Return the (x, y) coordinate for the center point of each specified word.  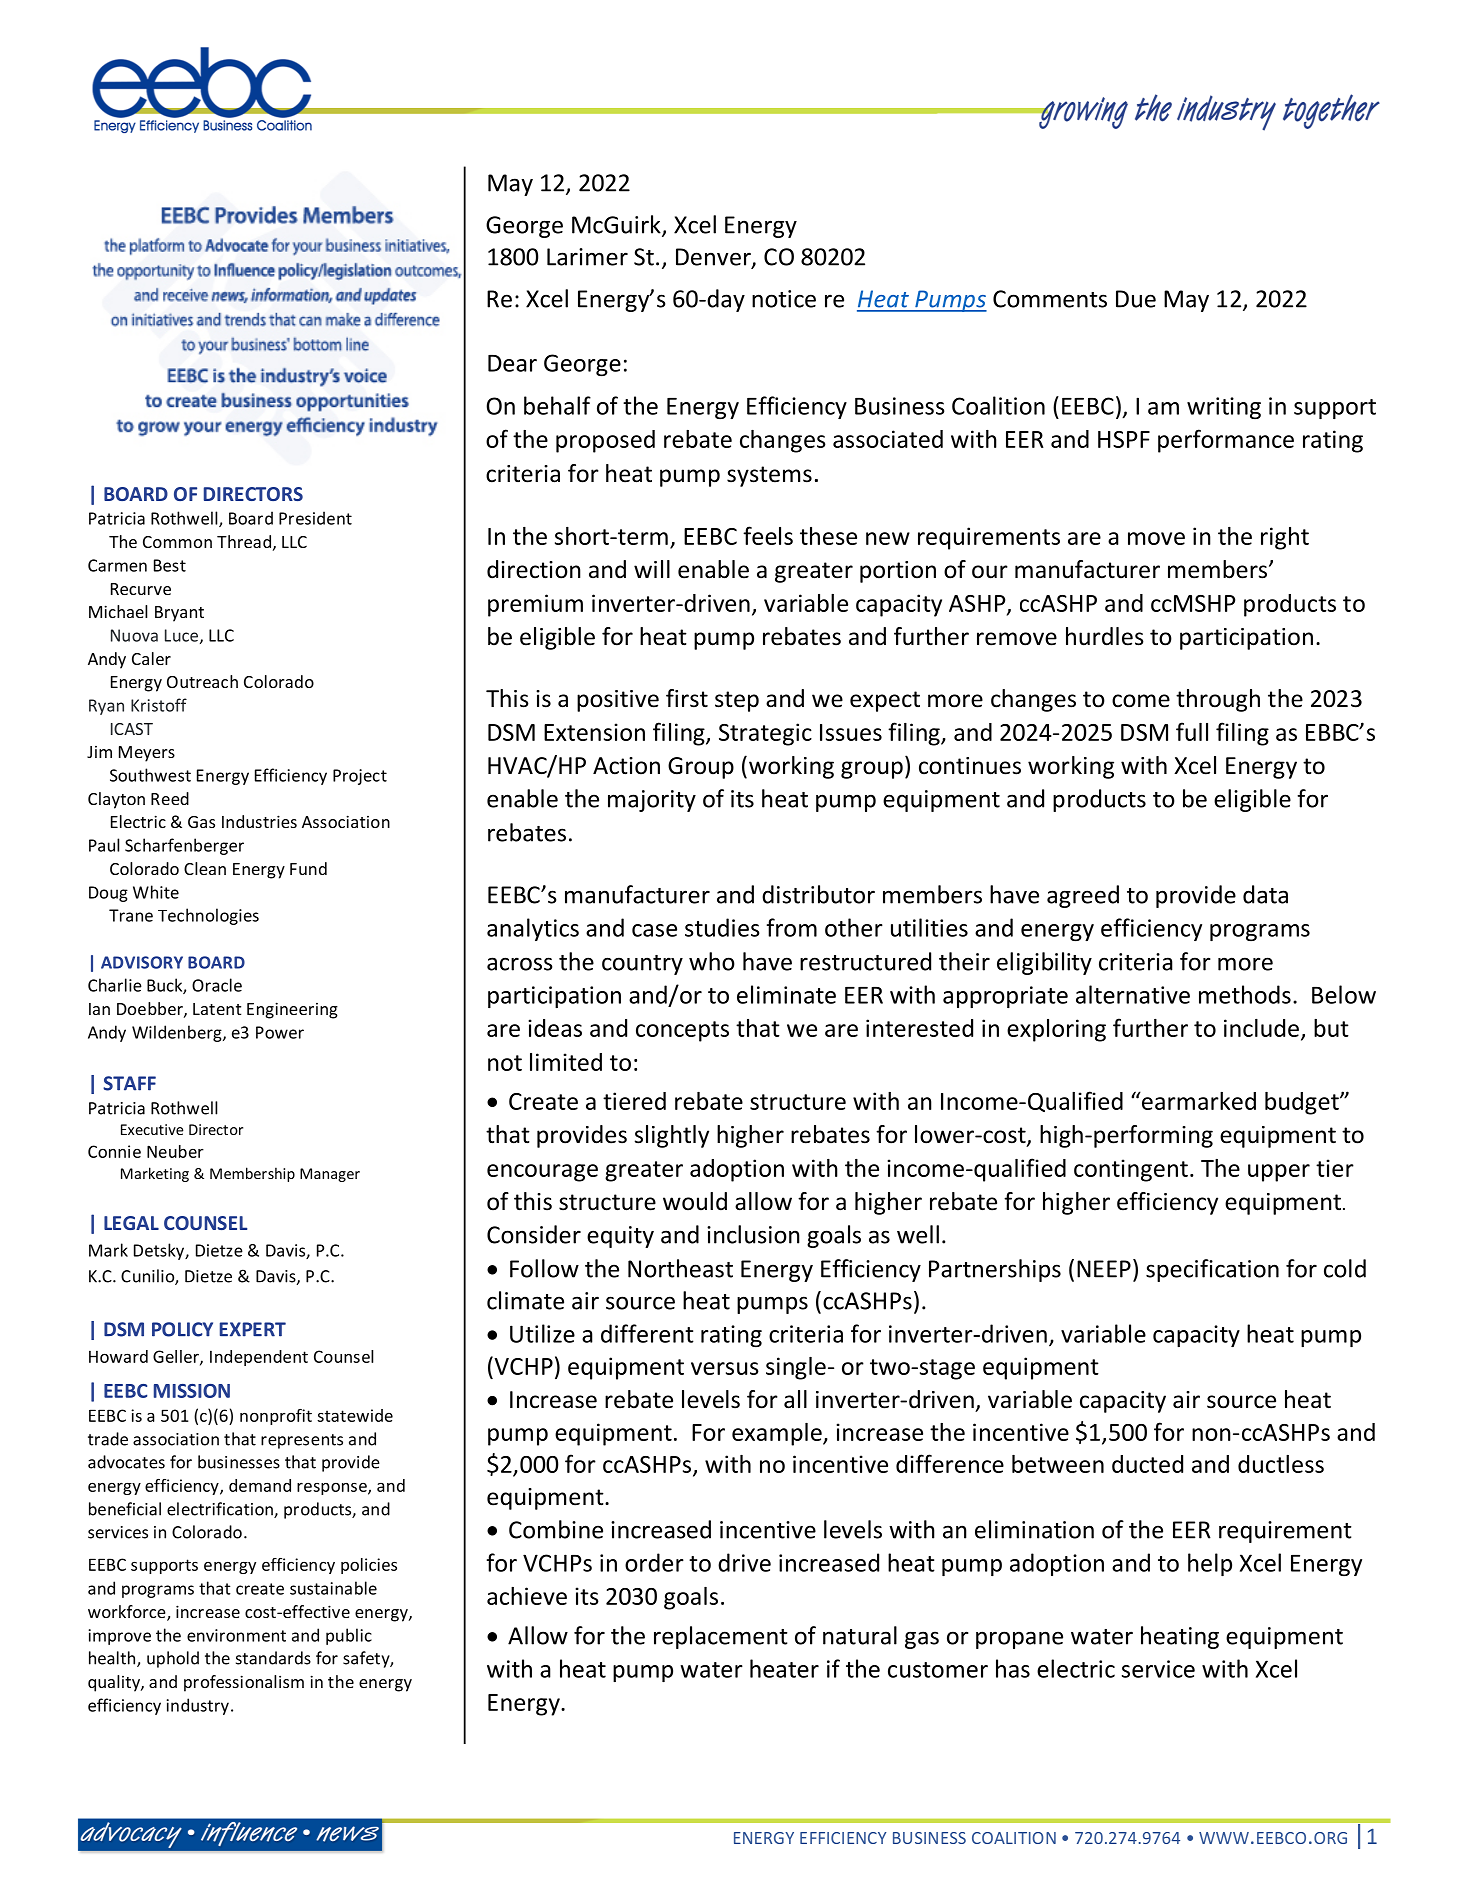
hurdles (1105, 636)
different (647, 1333)
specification (1212, 1270)
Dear (512, 363)
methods (1245, 994)
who (712, 961)
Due (1136, 299)
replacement (721, 1637)
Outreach (202, 681)
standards (273, 1658)
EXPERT (253, 1329)
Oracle (217, 985)
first (687, 698)
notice (784, 299)
